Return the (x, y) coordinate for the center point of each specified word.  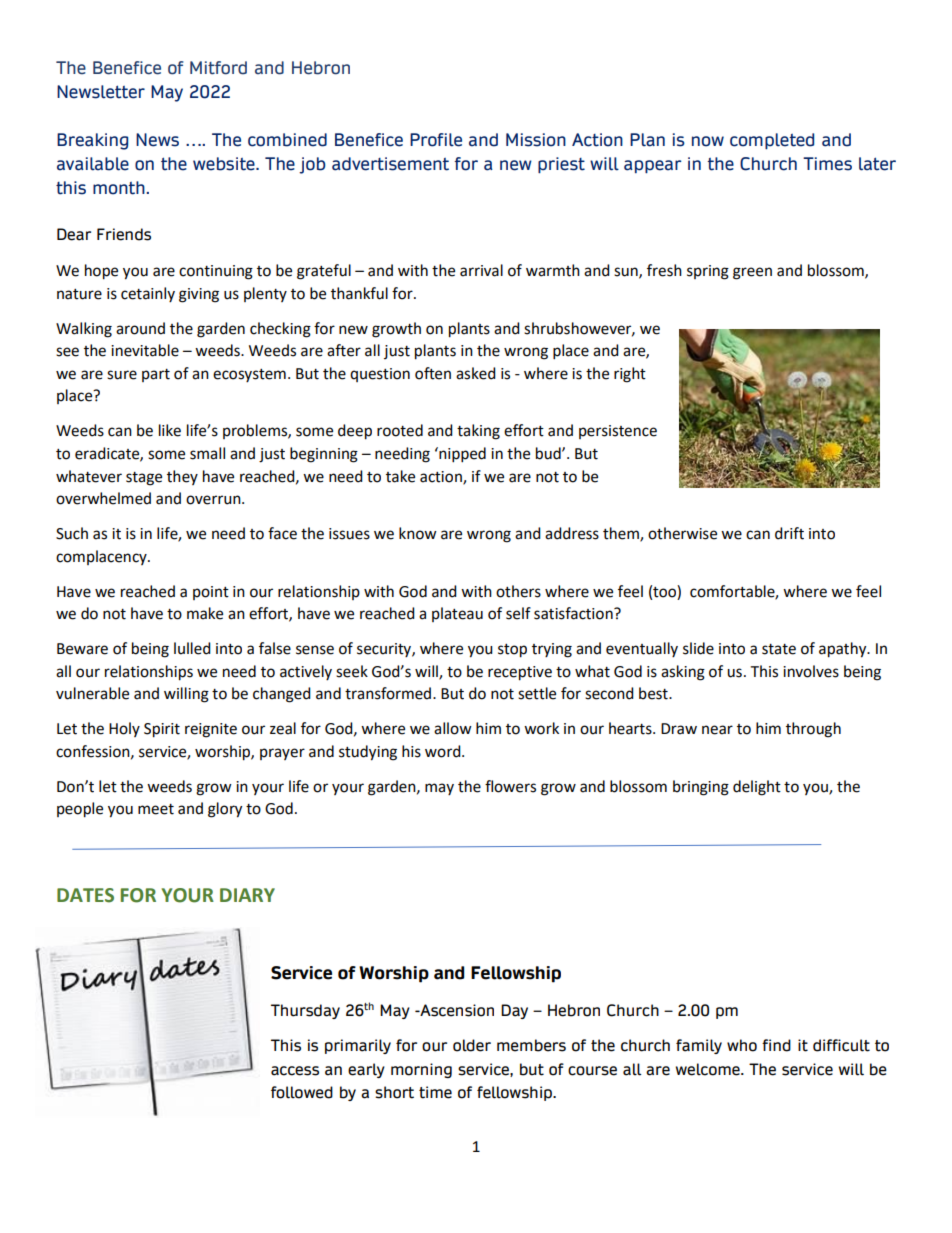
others (518, 591)
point (211, 593)
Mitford (218, 68)
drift (789, 533)
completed (772, 141)
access (295, 1071)
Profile (436, 140)
